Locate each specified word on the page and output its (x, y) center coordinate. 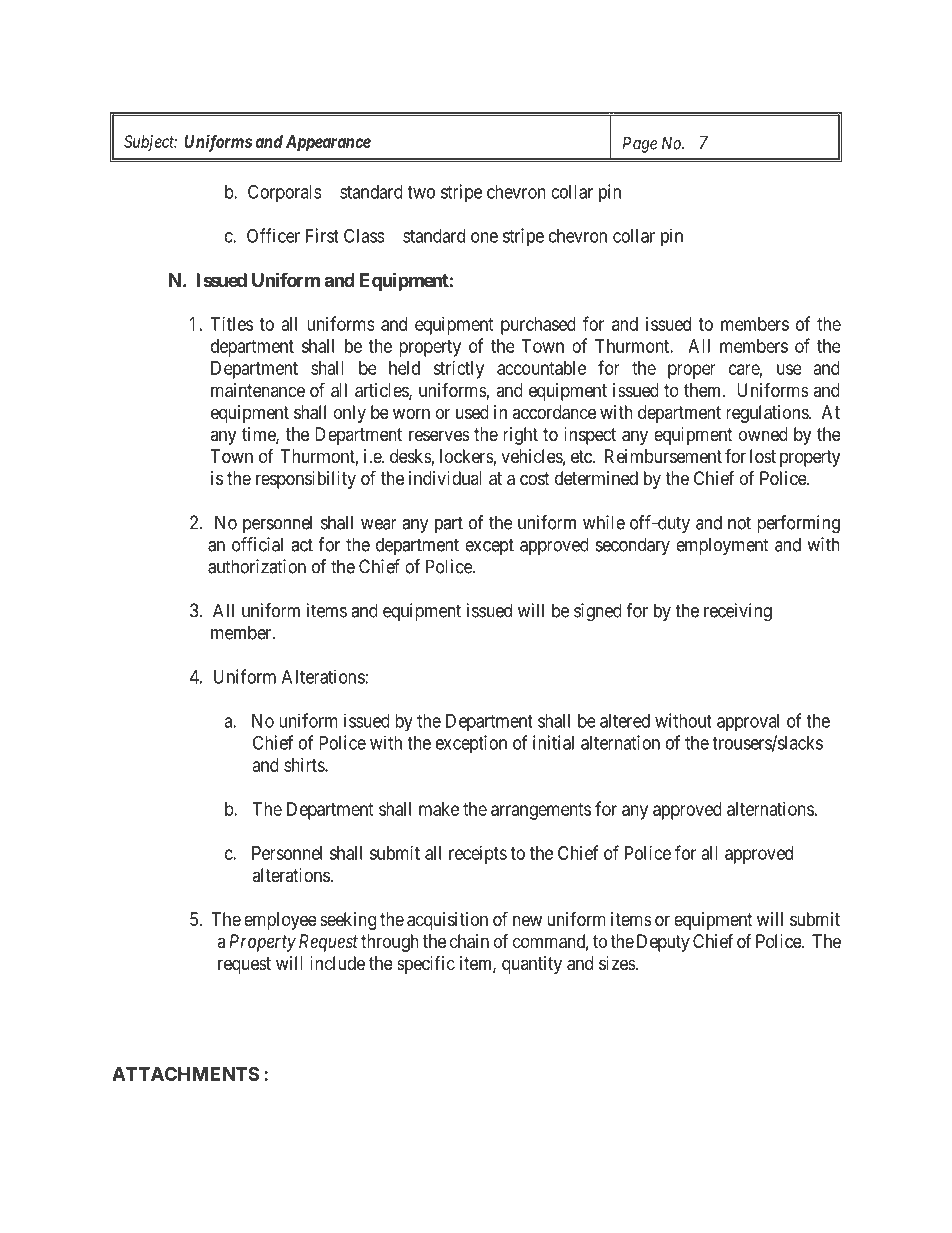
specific (426, 965)
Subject (150, 143)
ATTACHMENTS (185, 1074)
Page (640, 145)
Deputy (663, 943)
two (421, 192)
